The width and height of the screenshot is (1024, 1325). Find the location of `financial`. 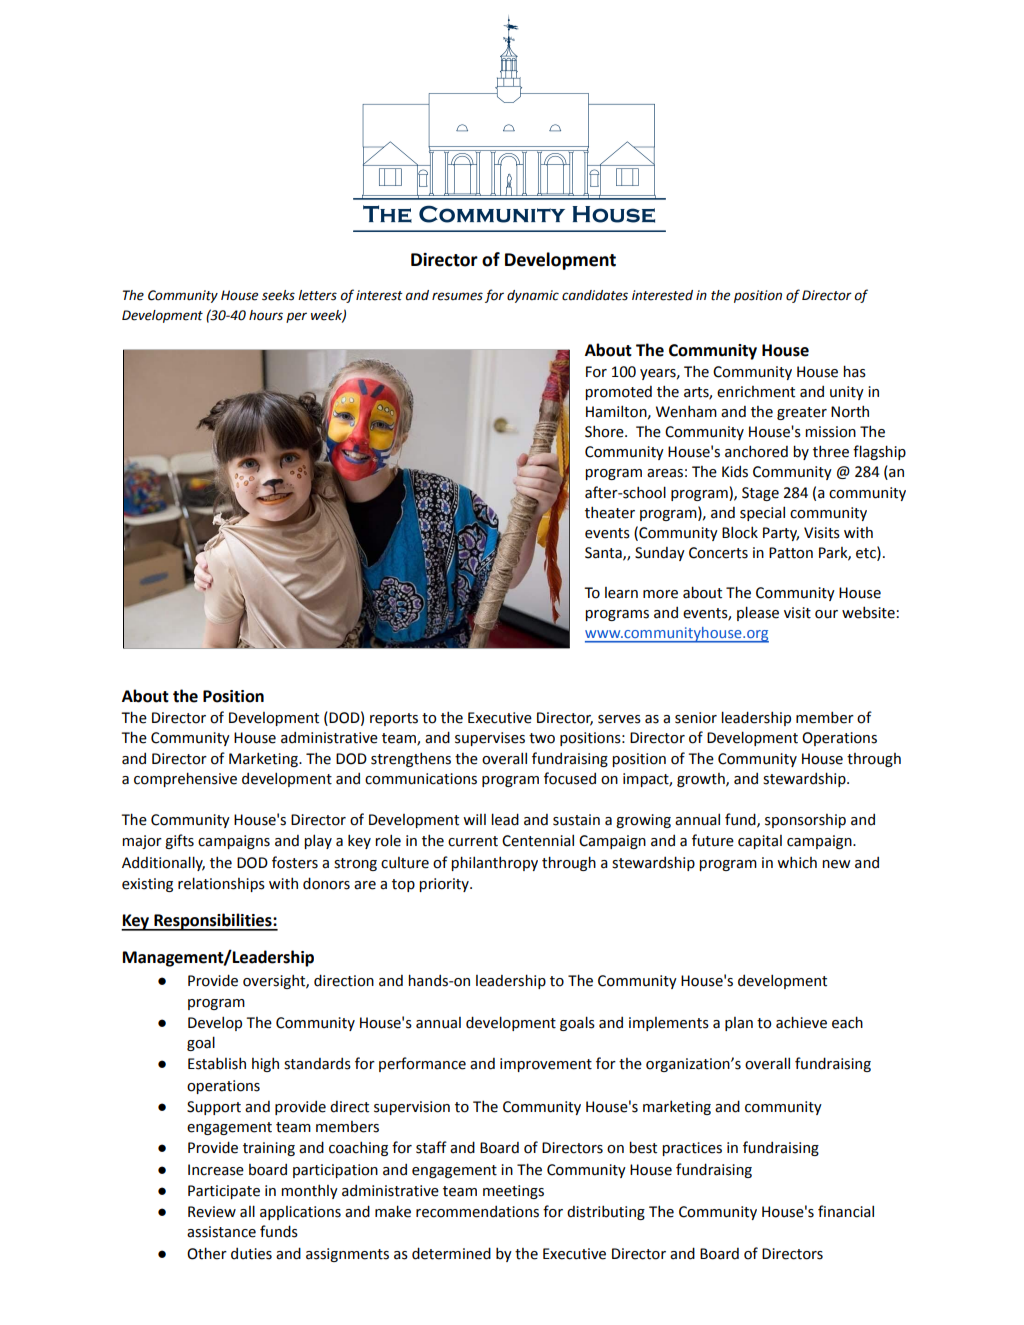

financial is located at coordinates (846, 1211).
